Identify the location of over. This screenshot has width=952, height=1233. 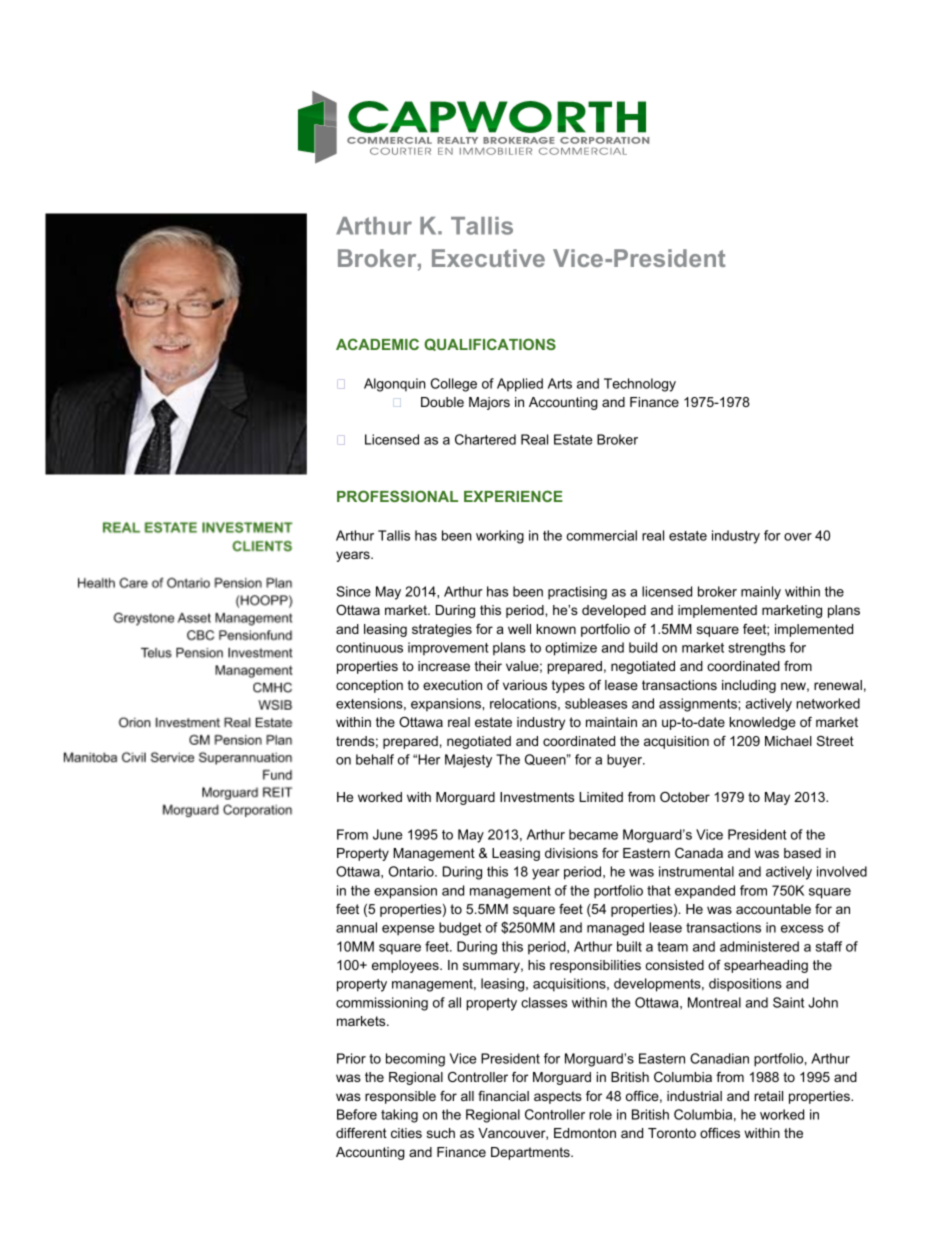
(798, 537).
